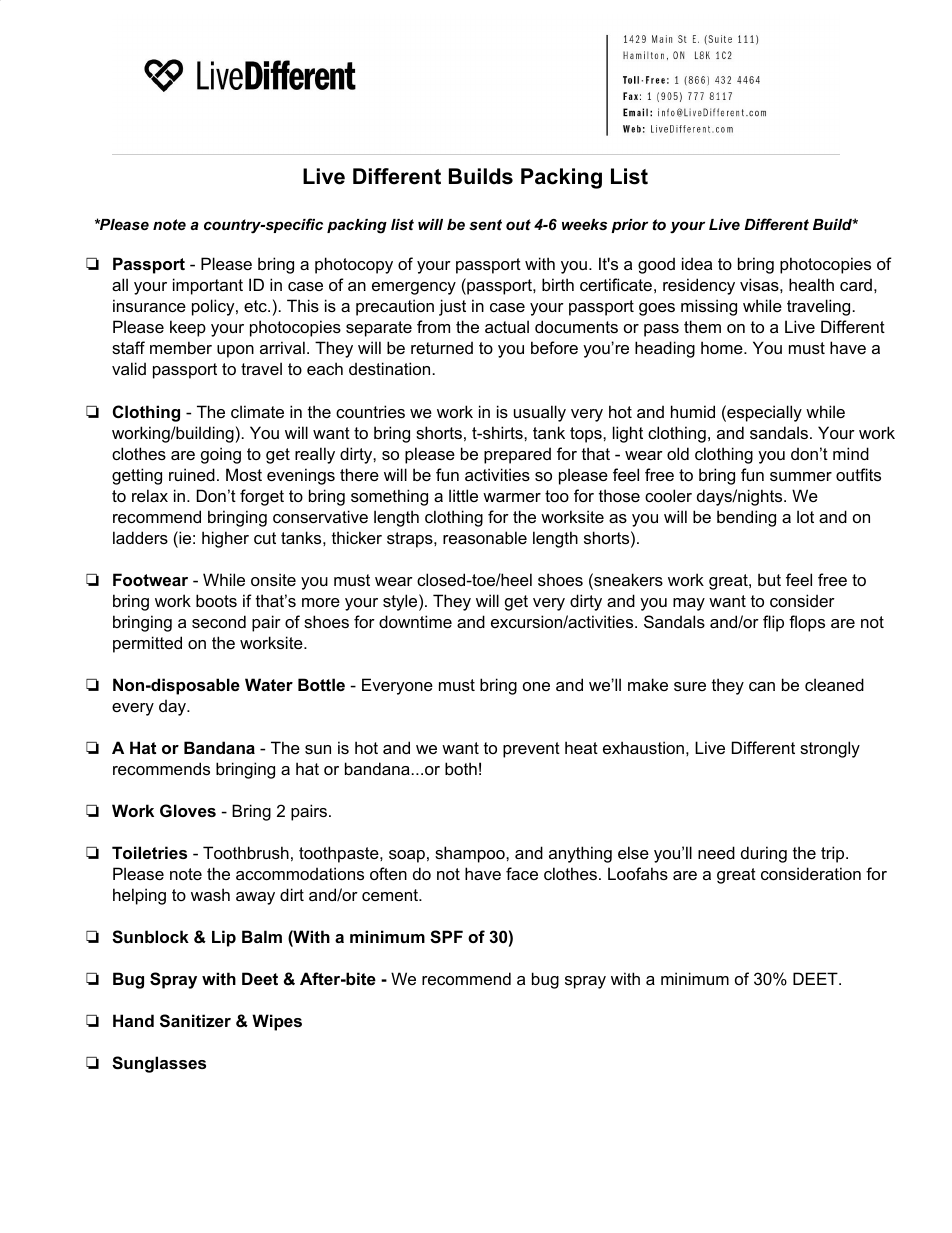  What do you see at coordinates (517, 455) in the screenshot?
I see `prepared` at bounding box center [517, 455].
